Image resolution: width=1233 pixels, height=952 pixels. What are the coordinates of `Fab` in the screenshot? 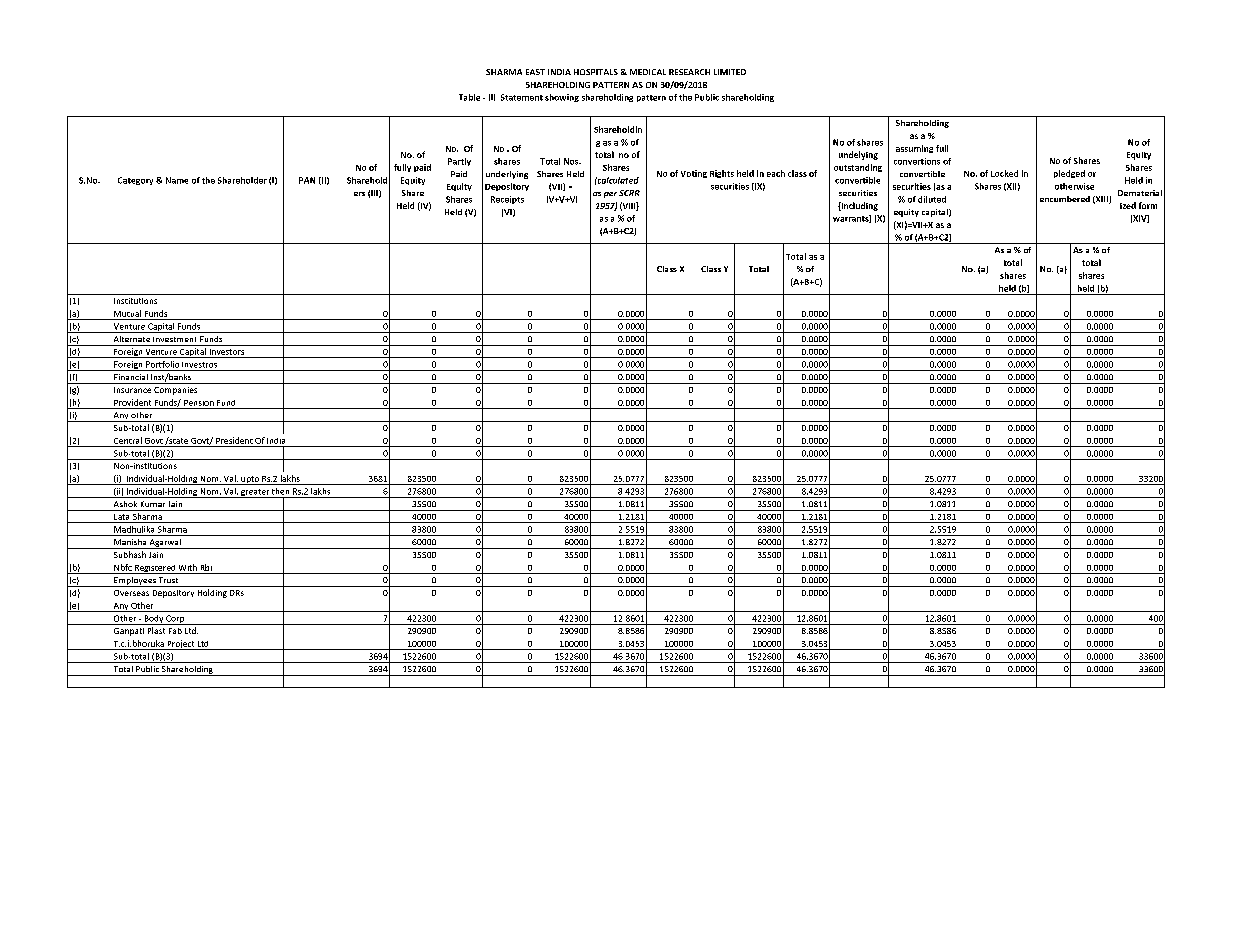 It's located at (175, 631).
